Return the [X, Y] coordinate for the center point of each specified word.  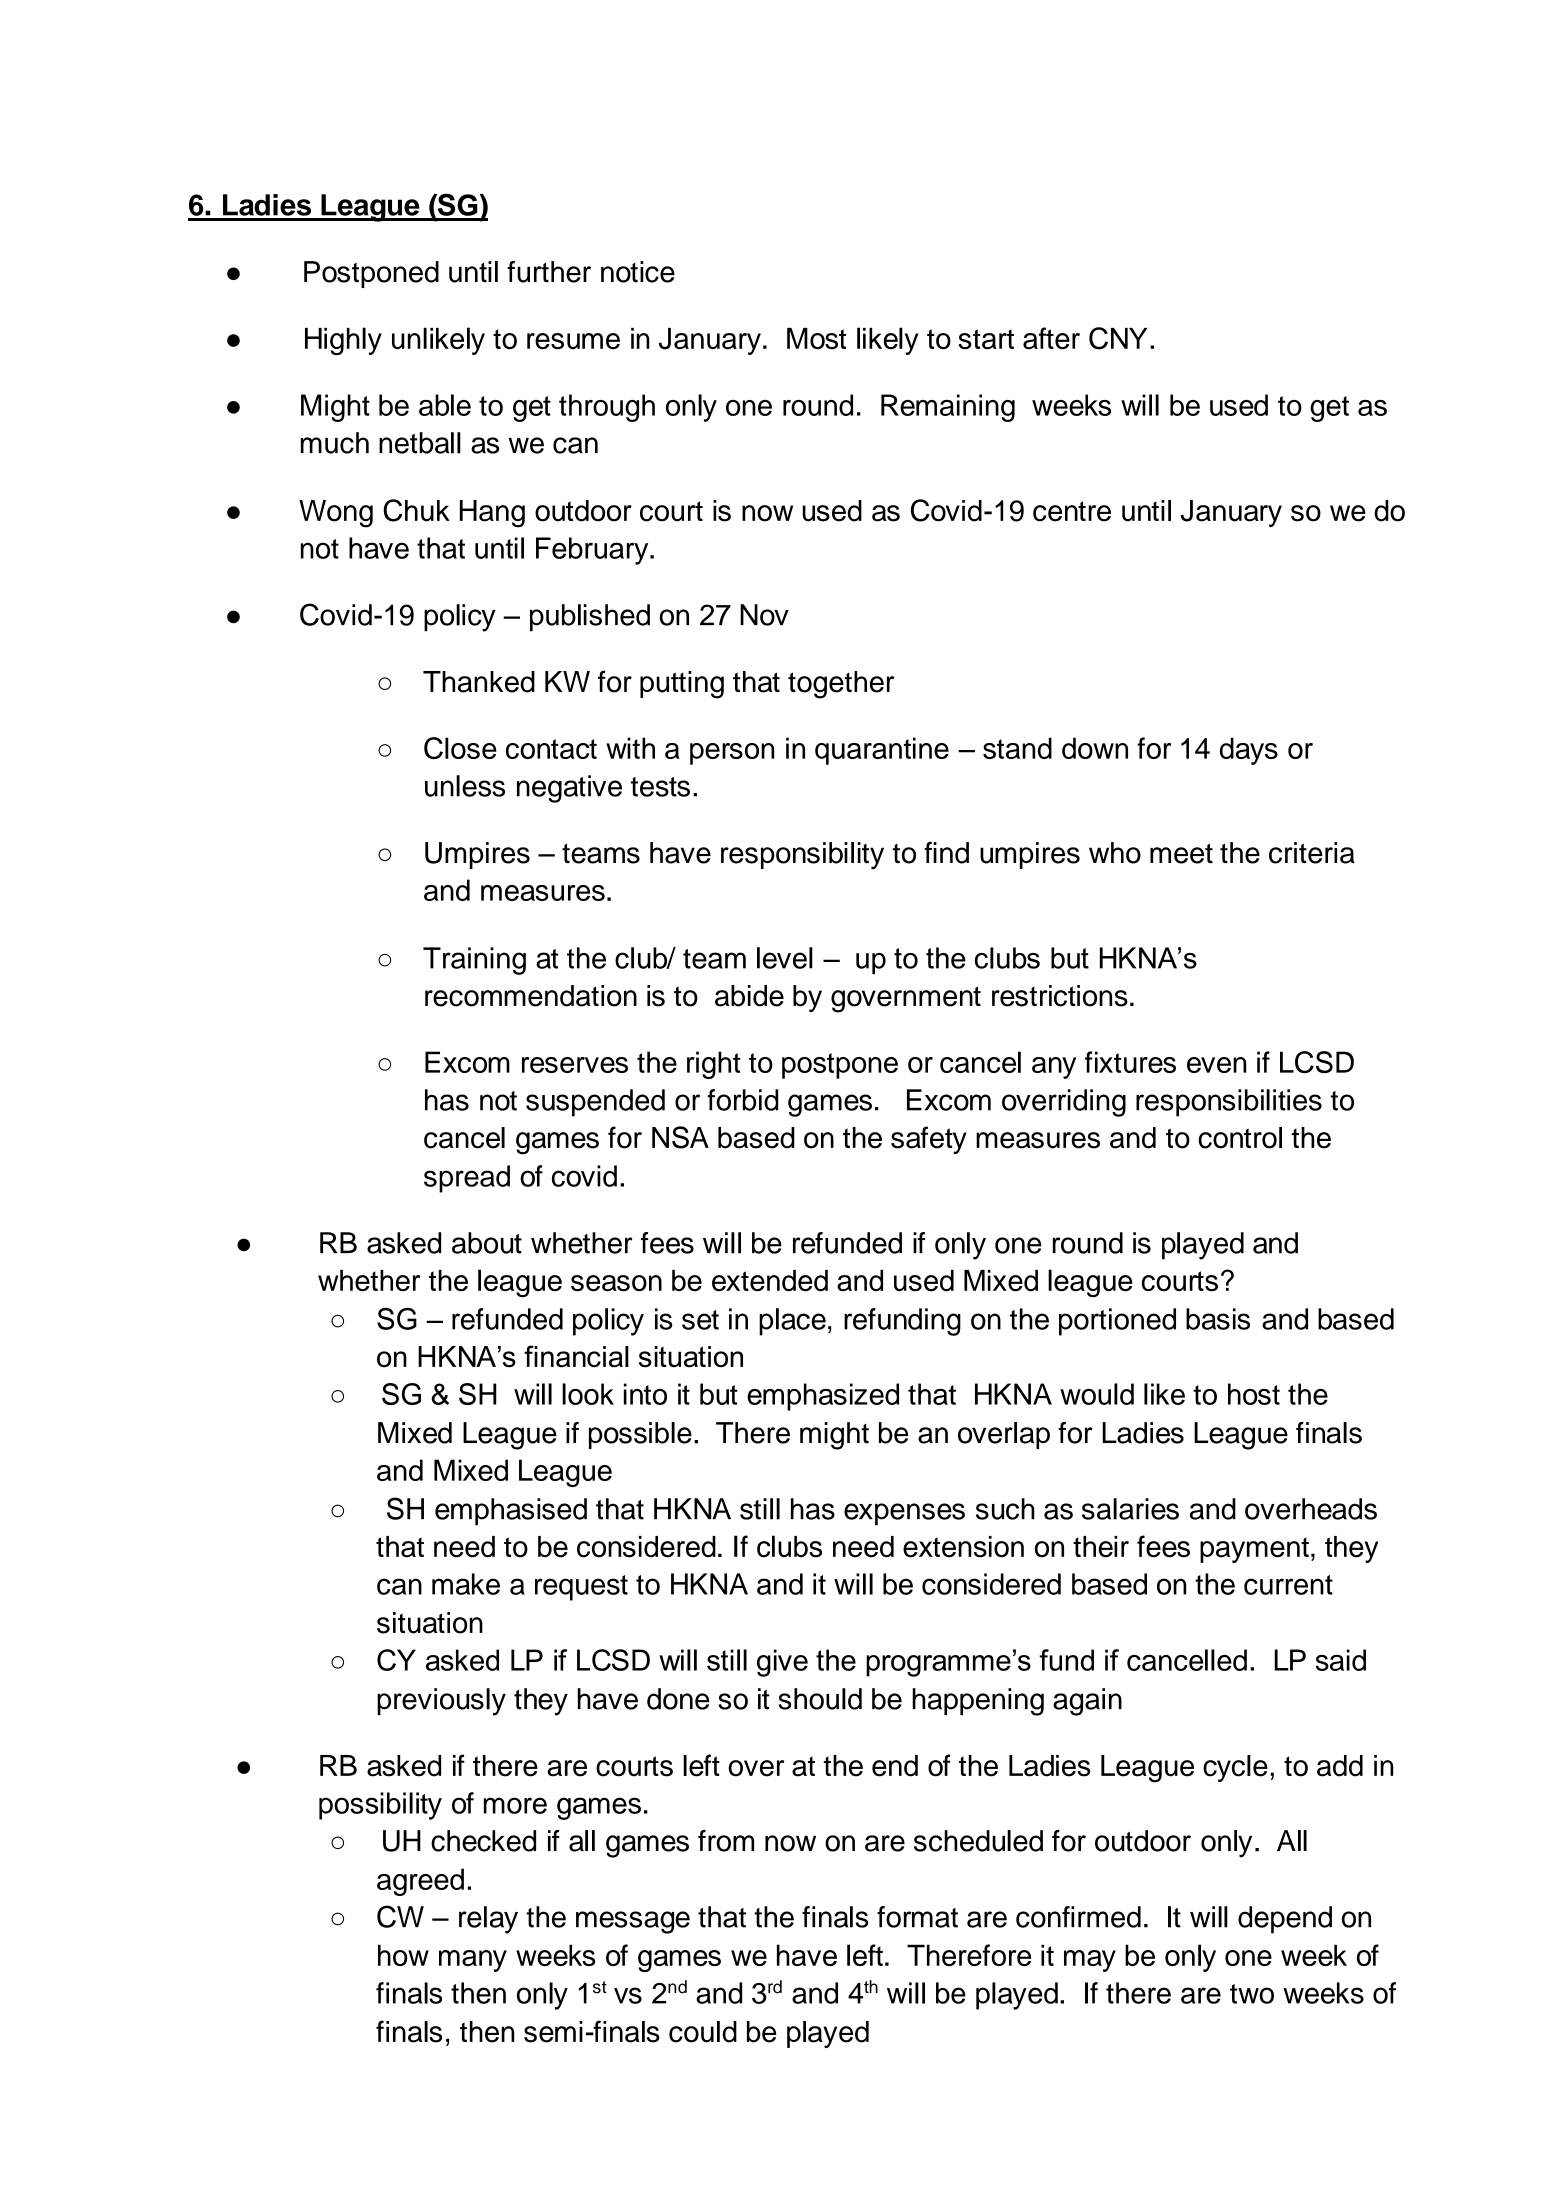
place [792, 1322]
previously [441, 1702]
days [1249, 751]
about [487, 1243]
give [782, 1663]
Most [816, 338]
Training [474, 961]
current [1288, 1585]
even [1216, 1065]
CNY [1118, 338]
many [473, 1961]
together [841, 685]
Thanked [479, 682]
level [785, 958]
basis [1218, 1319]
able [445, 405]
